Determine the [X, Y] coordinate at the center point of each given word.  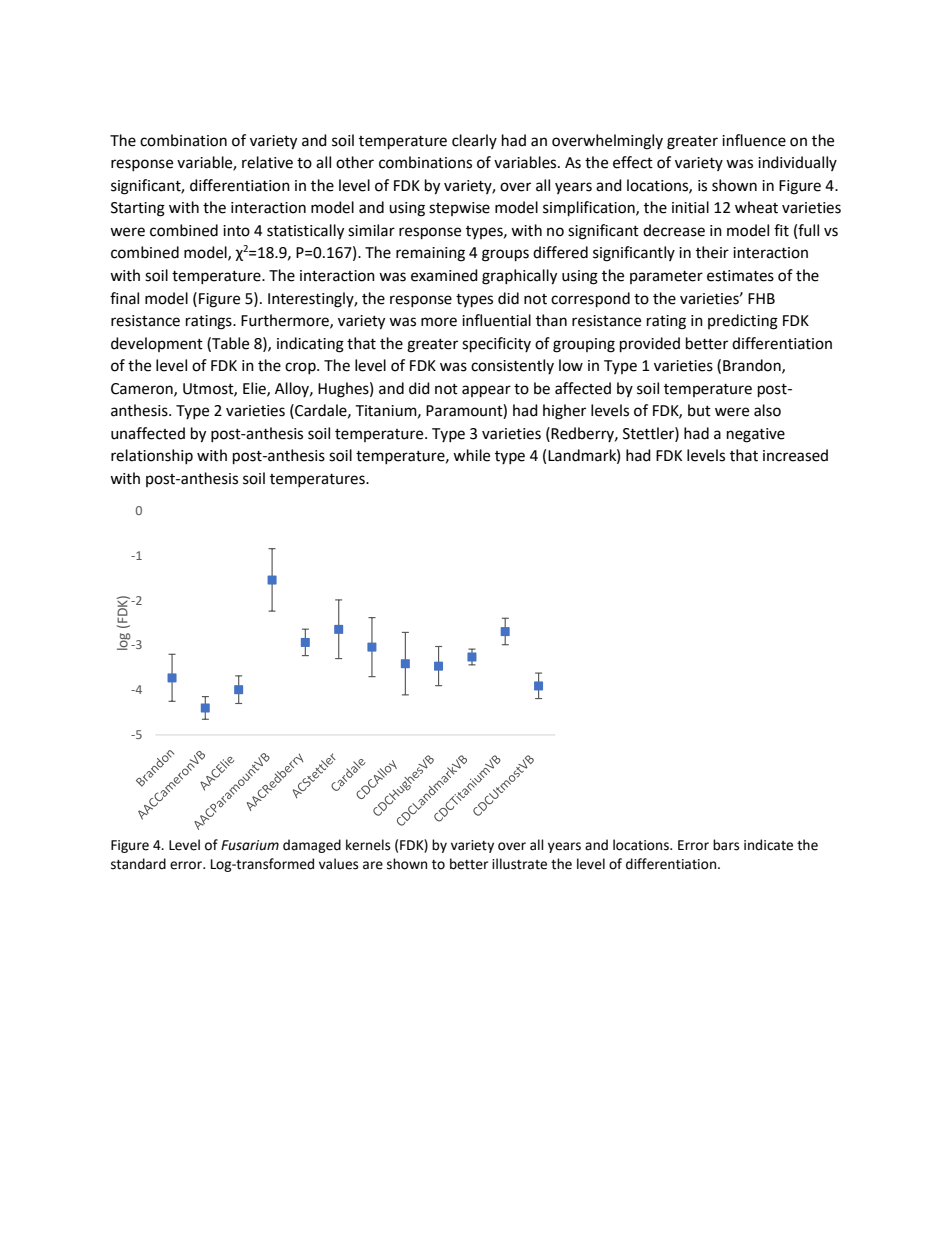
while [471, 455]
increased [795, 455]
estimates [740, 276]
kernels [368, 845]
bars [726, 845]
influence [754, 140]
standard [138, 864]
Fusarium [250, 845]
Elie [255, 389]
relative [267, 162]
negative [756, 435]
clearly [474, 141]
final [124, 298]
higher [564, 412]
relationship [152, 456]
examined [444, 275]
